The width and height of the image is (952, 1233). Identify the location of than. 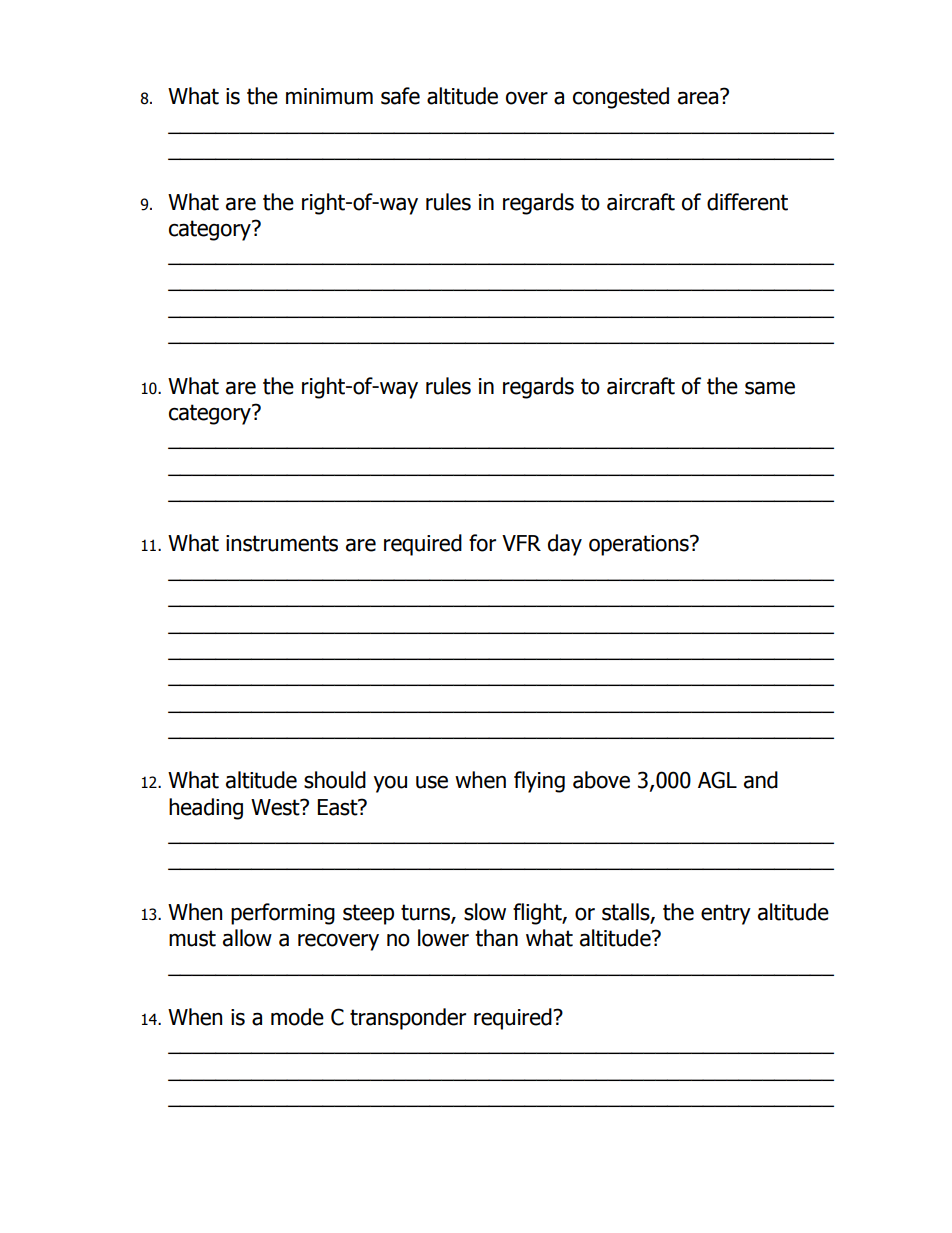
(497, 938).
